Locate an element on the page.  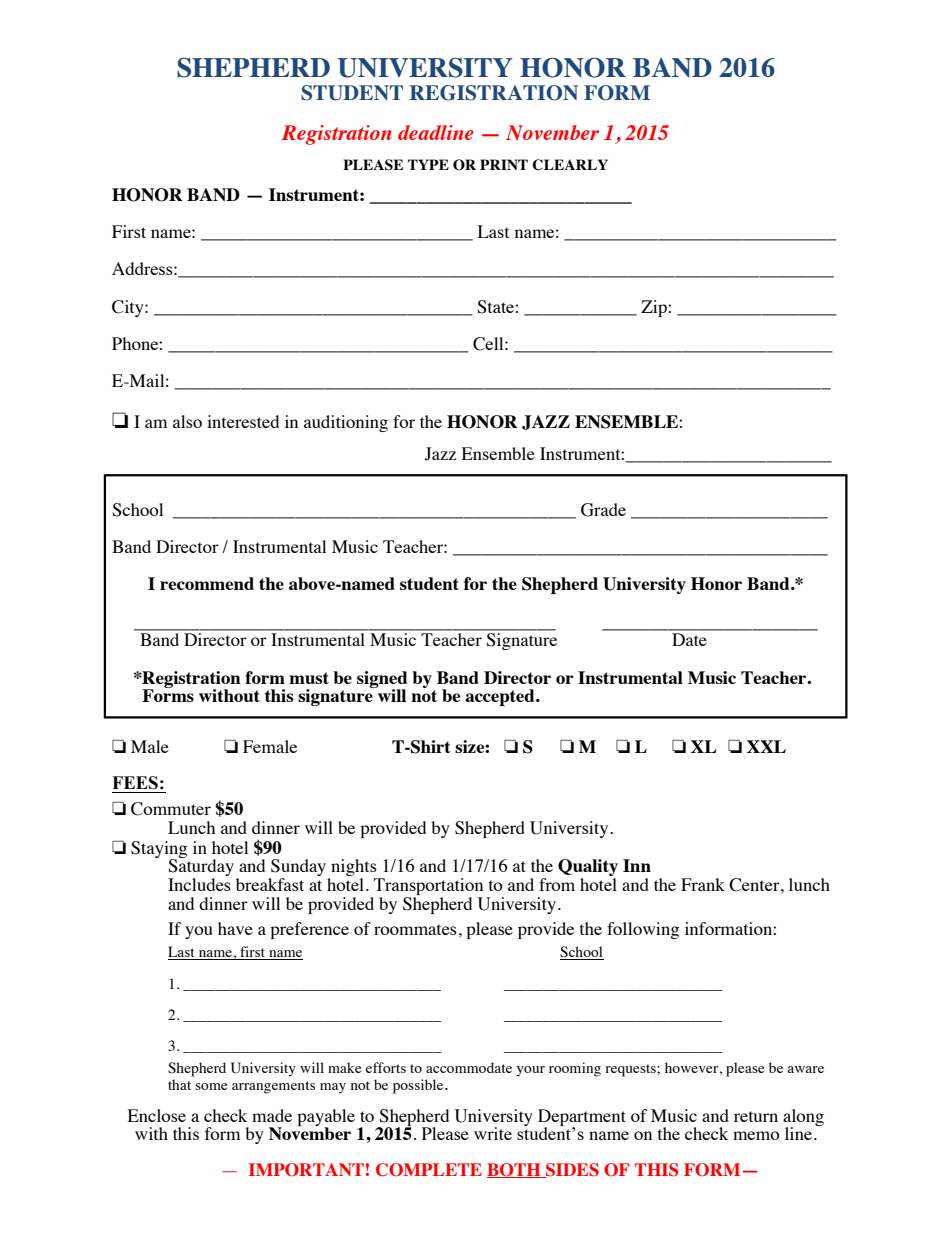
CLEARLY is located at coordinates (570, 165).
